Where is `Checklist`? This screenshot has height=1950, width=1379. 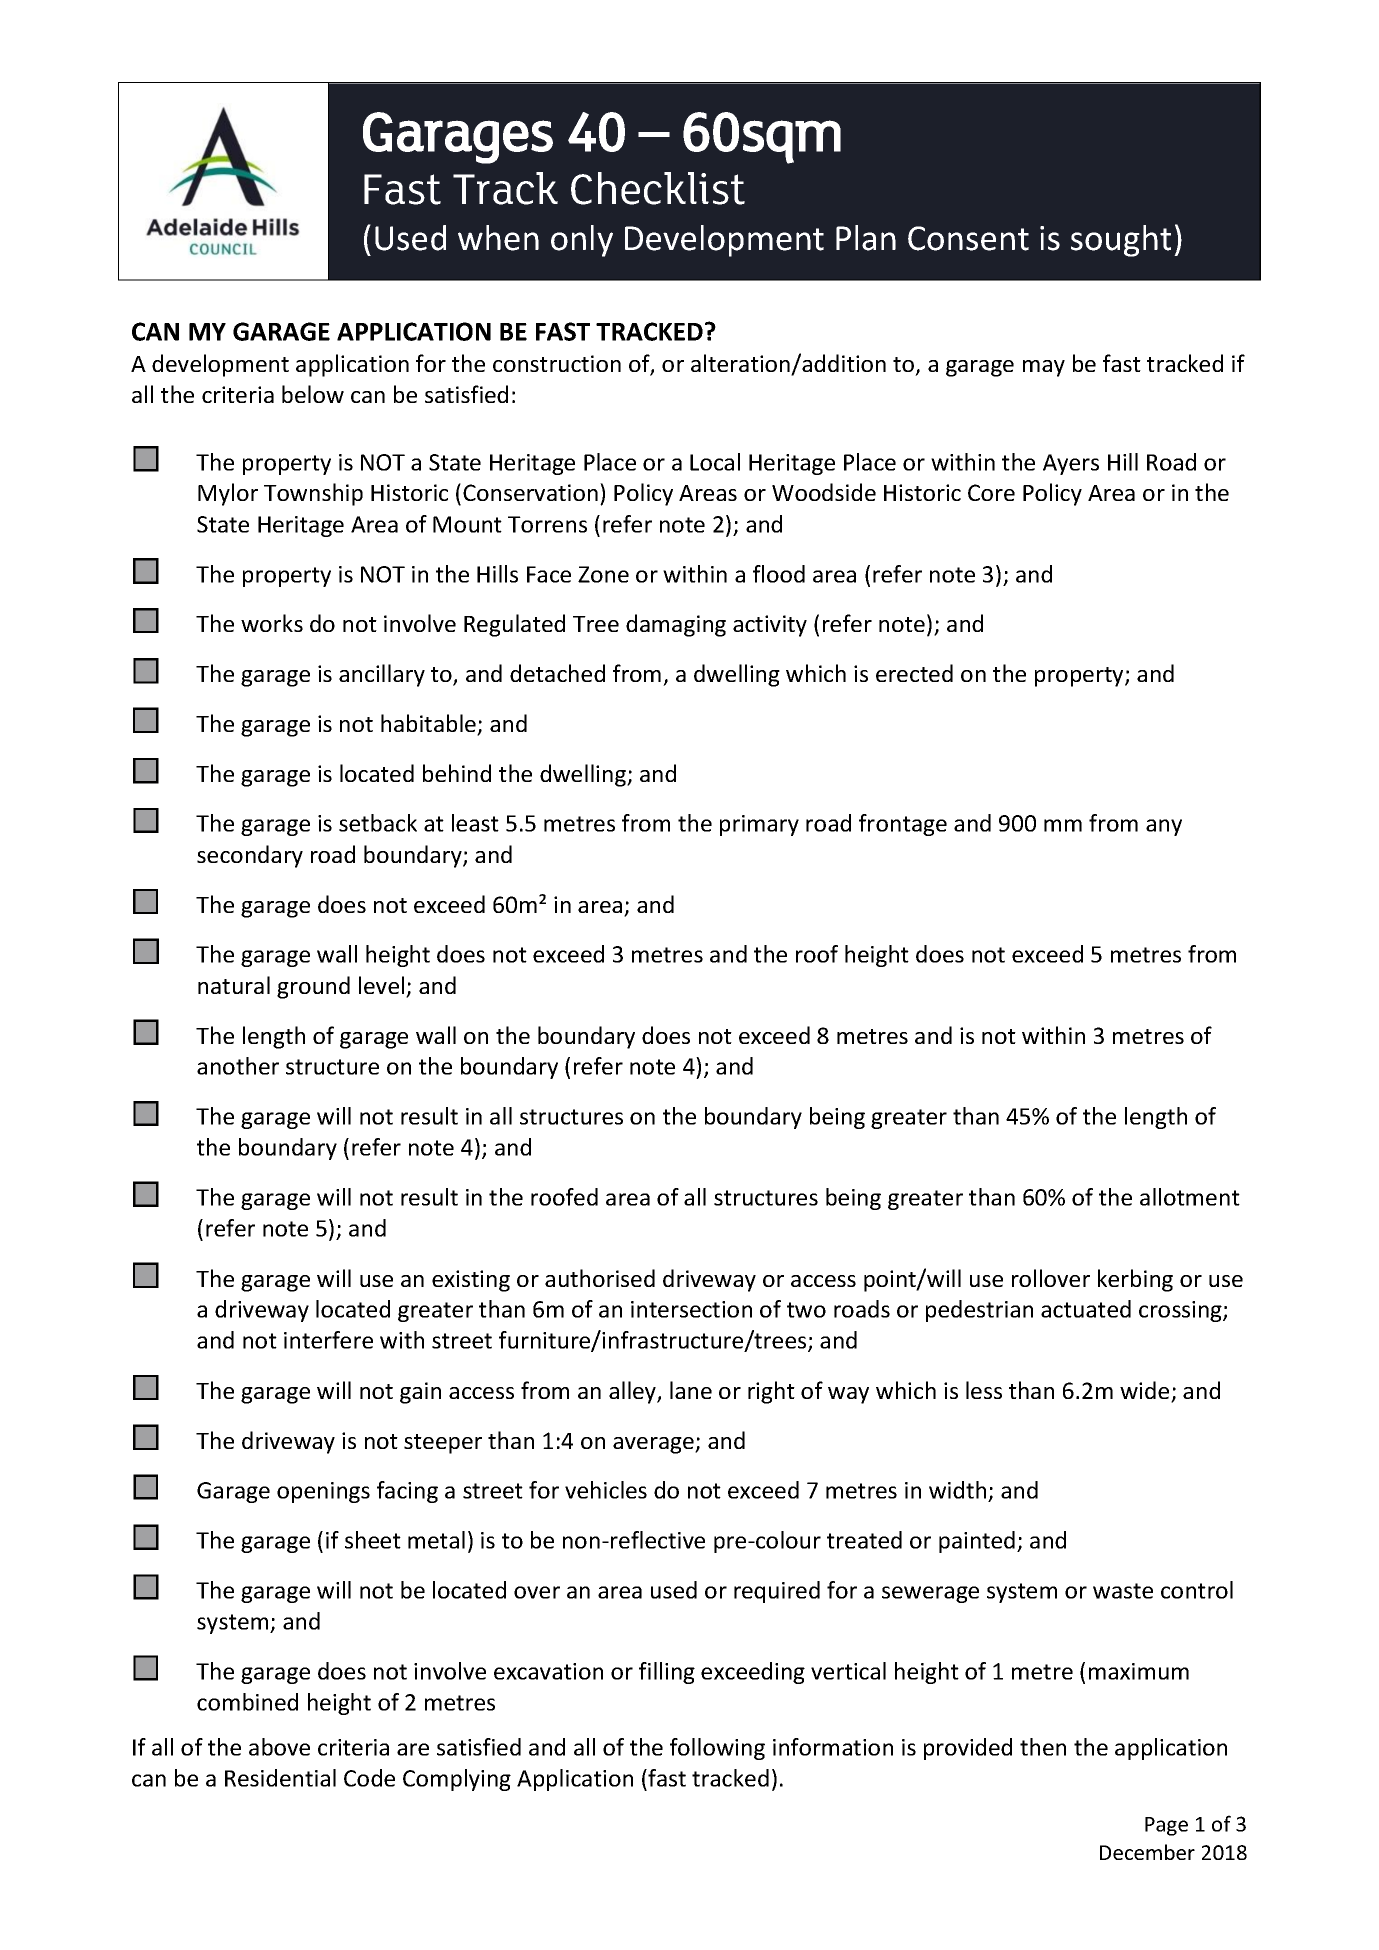 Checklist is located at coordinates (658, 188).
